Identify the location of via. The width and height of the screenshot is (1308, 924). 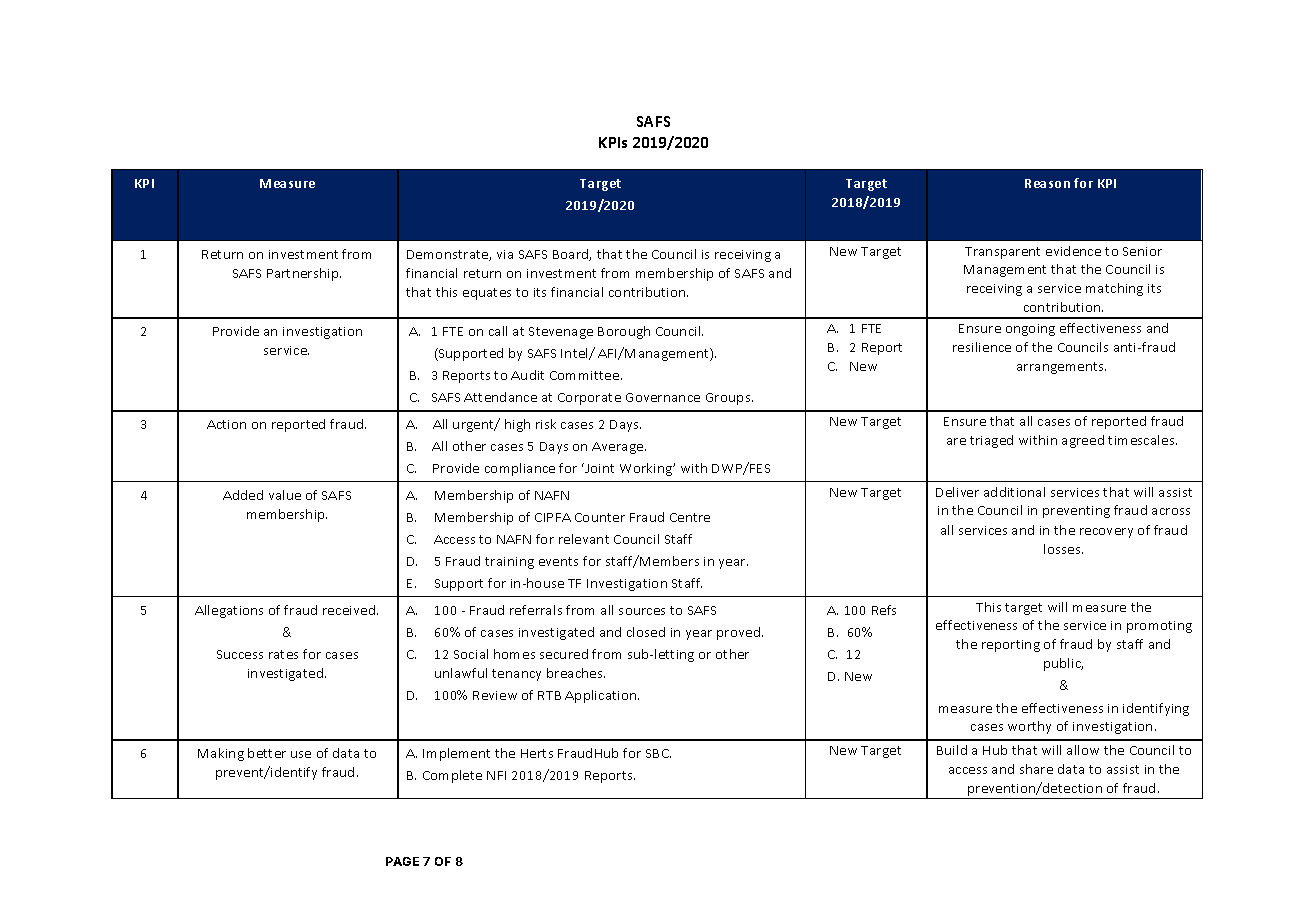
(505, 254).
